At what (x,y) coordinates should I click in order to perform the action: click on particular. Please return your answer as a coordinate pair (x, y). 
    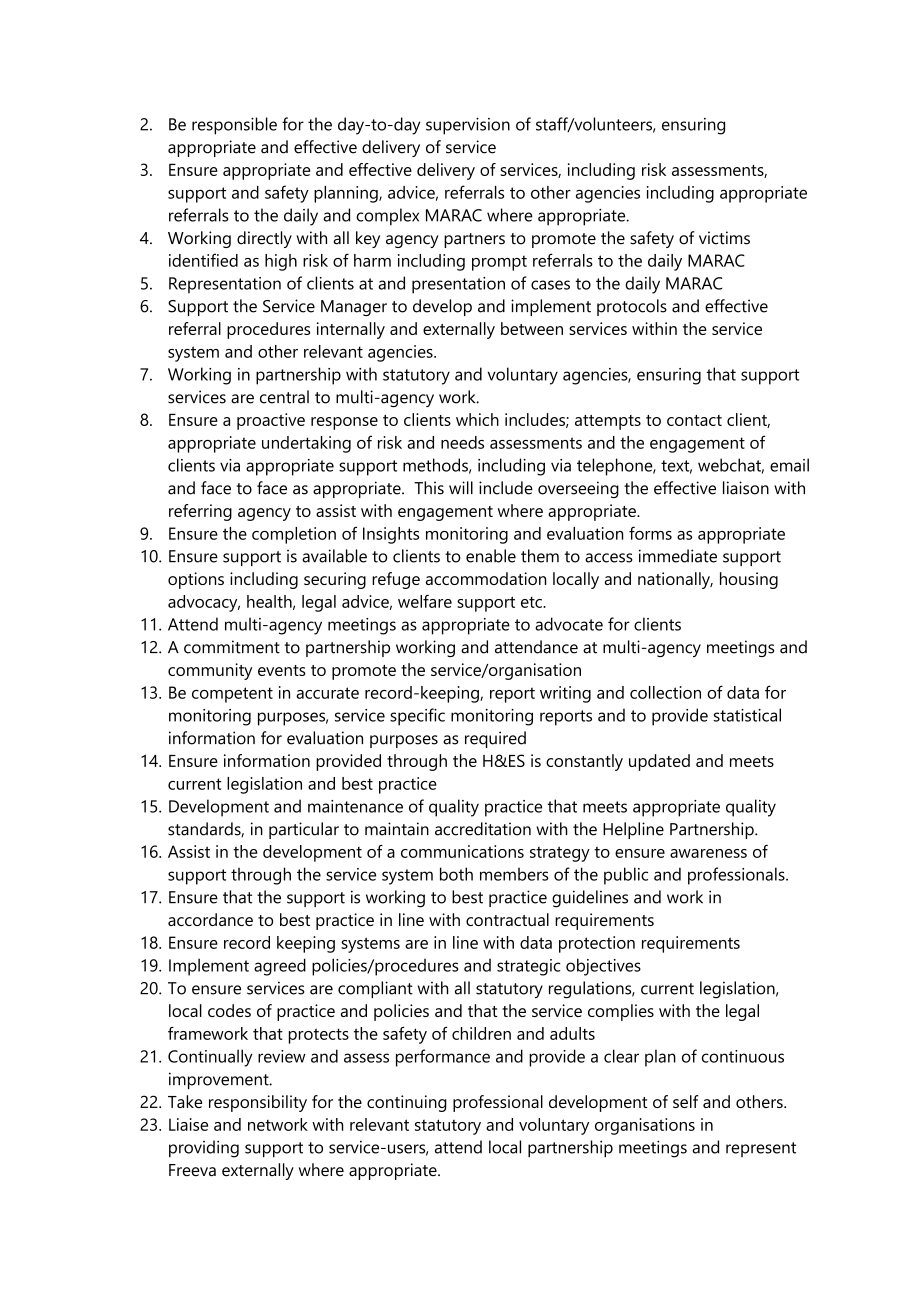
    Looking at the image, I should click on (304, 830).
